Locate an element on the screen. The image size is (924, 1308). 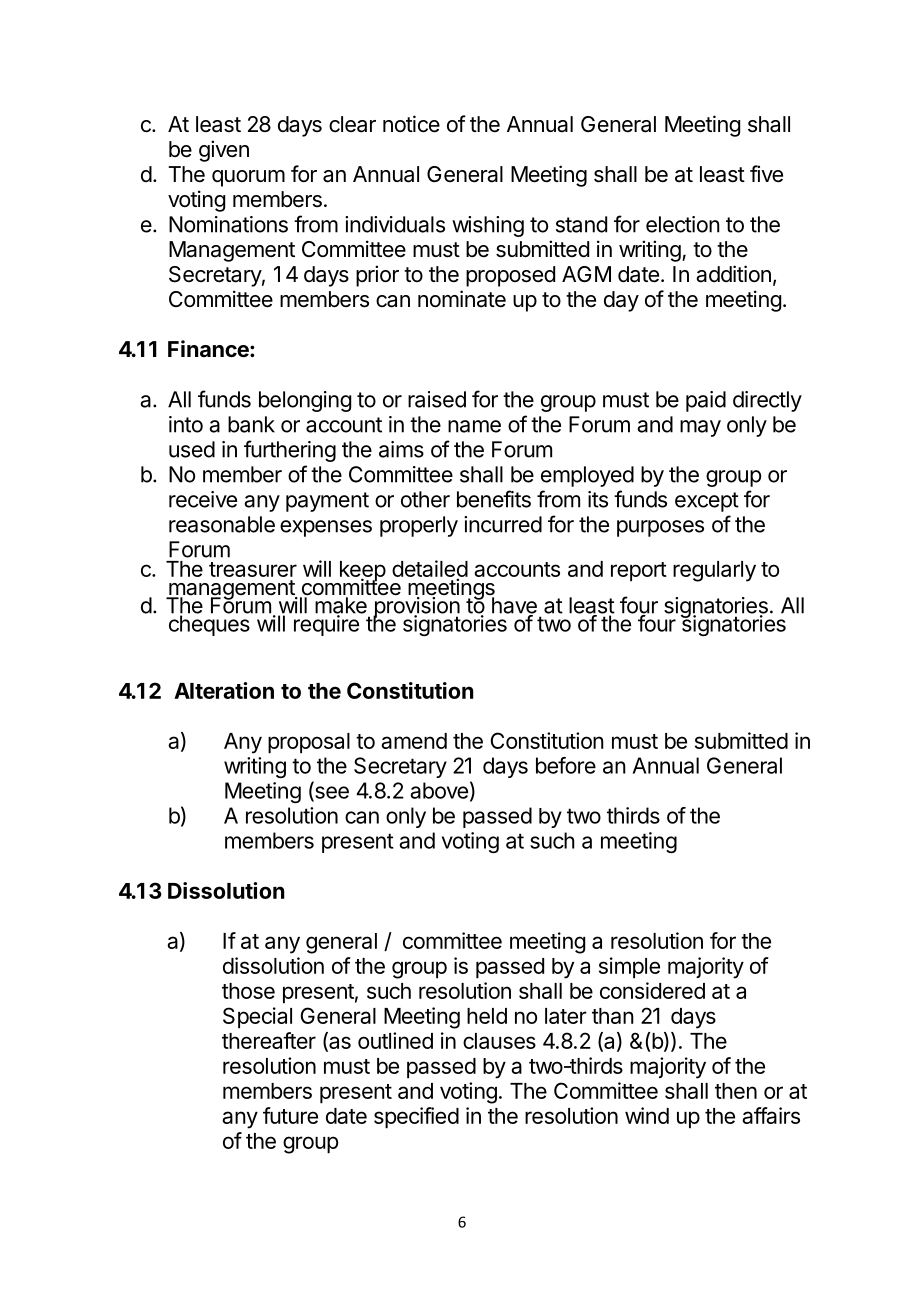
before is located at coordinates (566, 765).
